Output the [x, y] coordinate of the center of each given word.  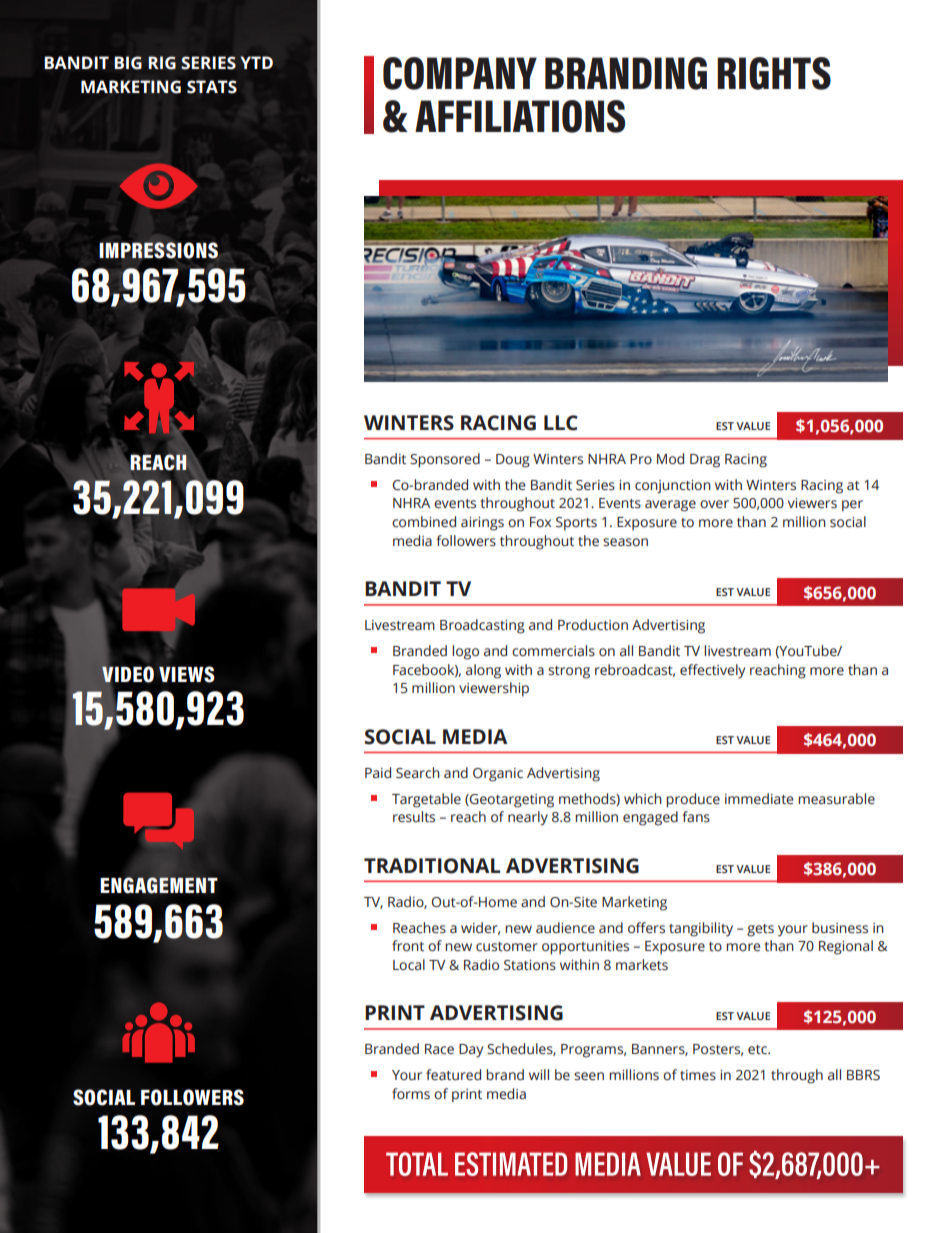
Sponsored [445, 460]
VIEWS [187, 674]
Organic [498, 775]
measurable [836, 799]
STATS [212, 87]
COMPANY [460, 73]
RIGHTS [774, 73]
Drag [705, 461]
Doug [513, 461]
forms [411, 1094]
